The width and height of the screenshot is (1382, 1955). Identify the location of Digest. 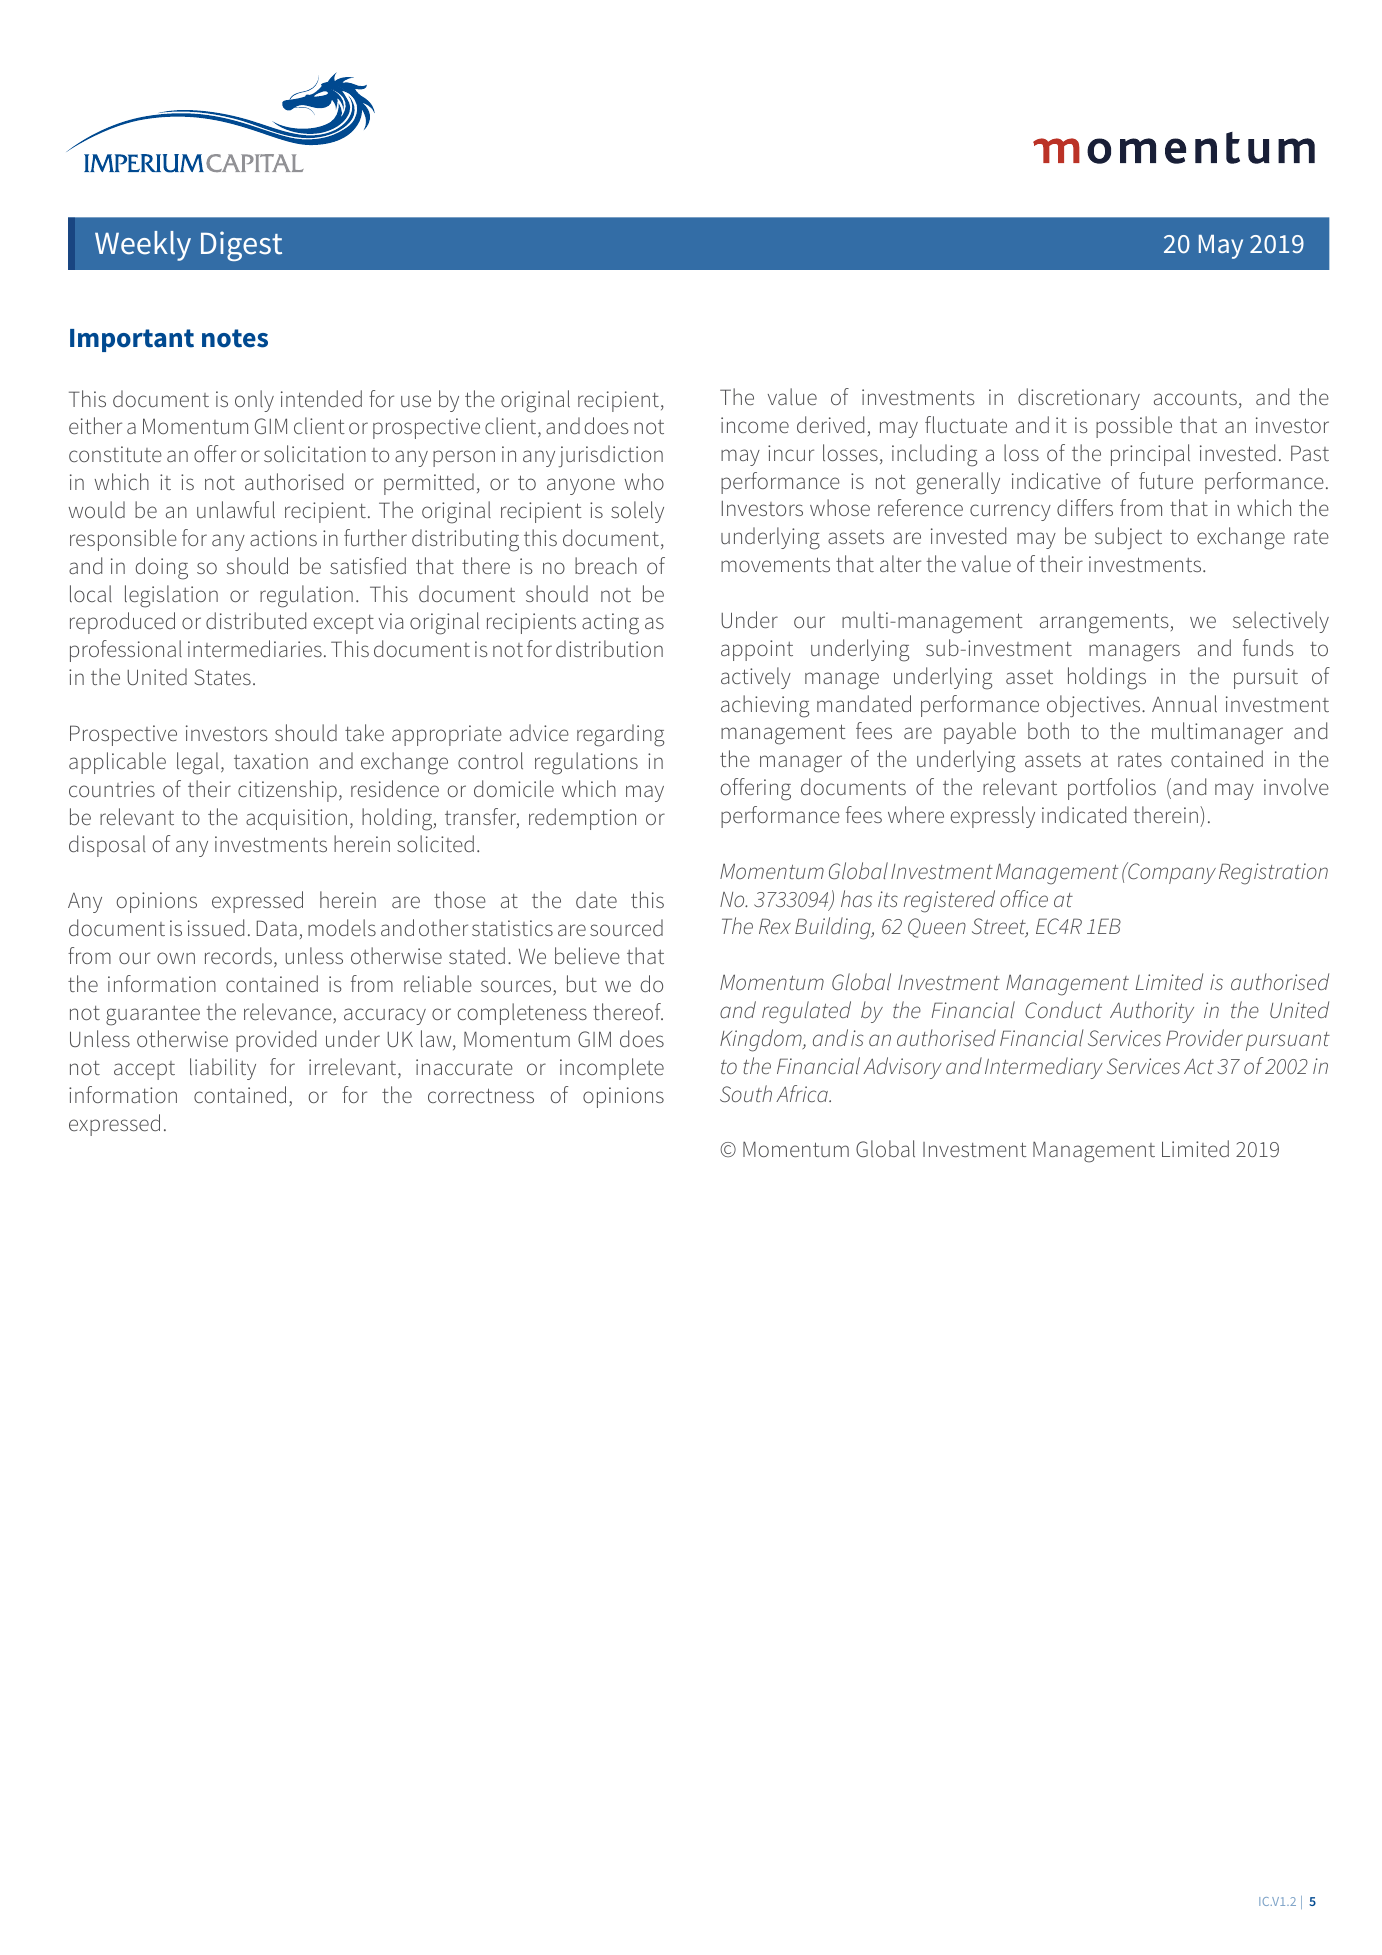
(241, 246).
